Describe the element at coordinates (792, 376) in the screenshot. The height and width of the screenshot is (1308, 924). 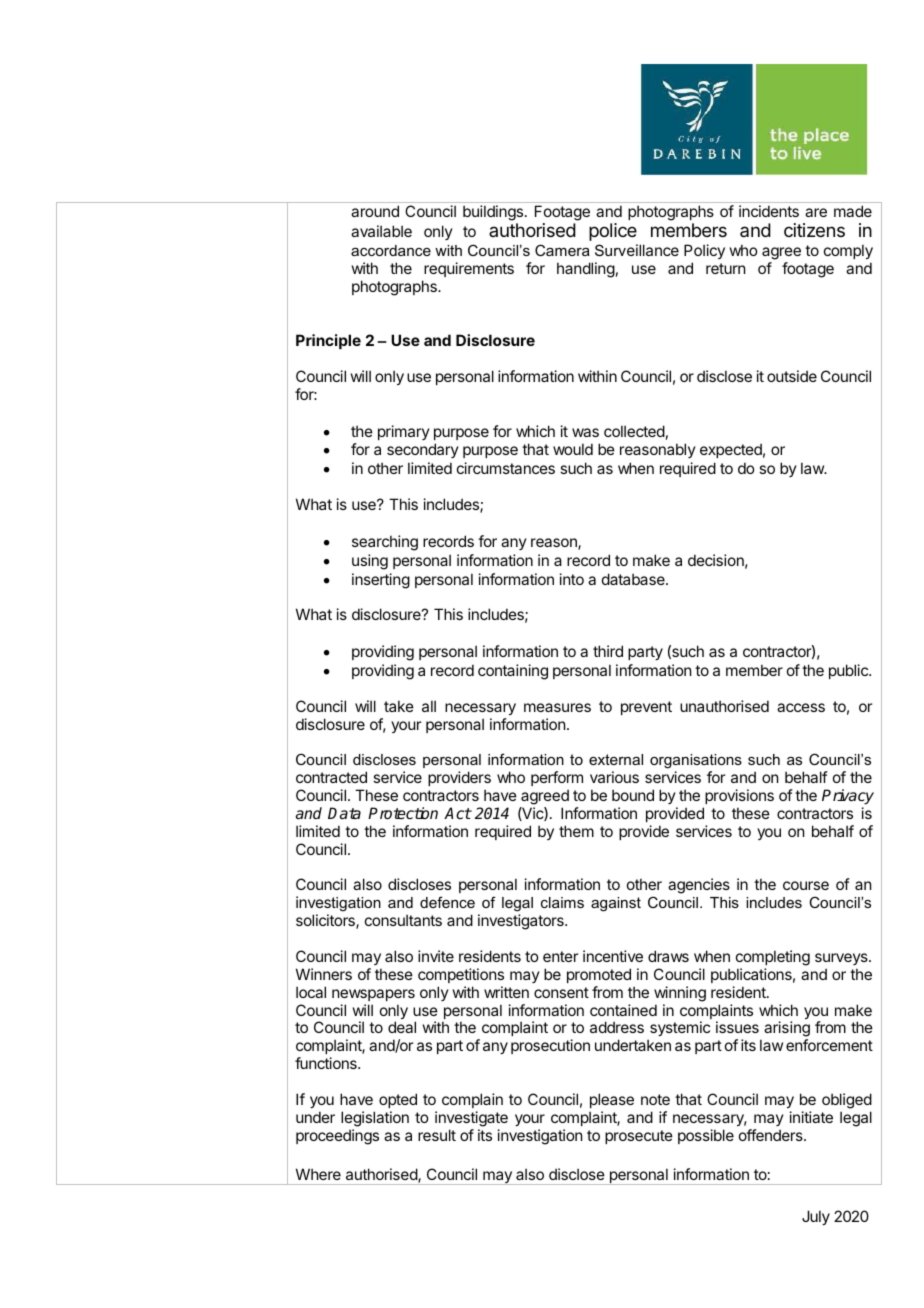
I see `outside` at that location.
